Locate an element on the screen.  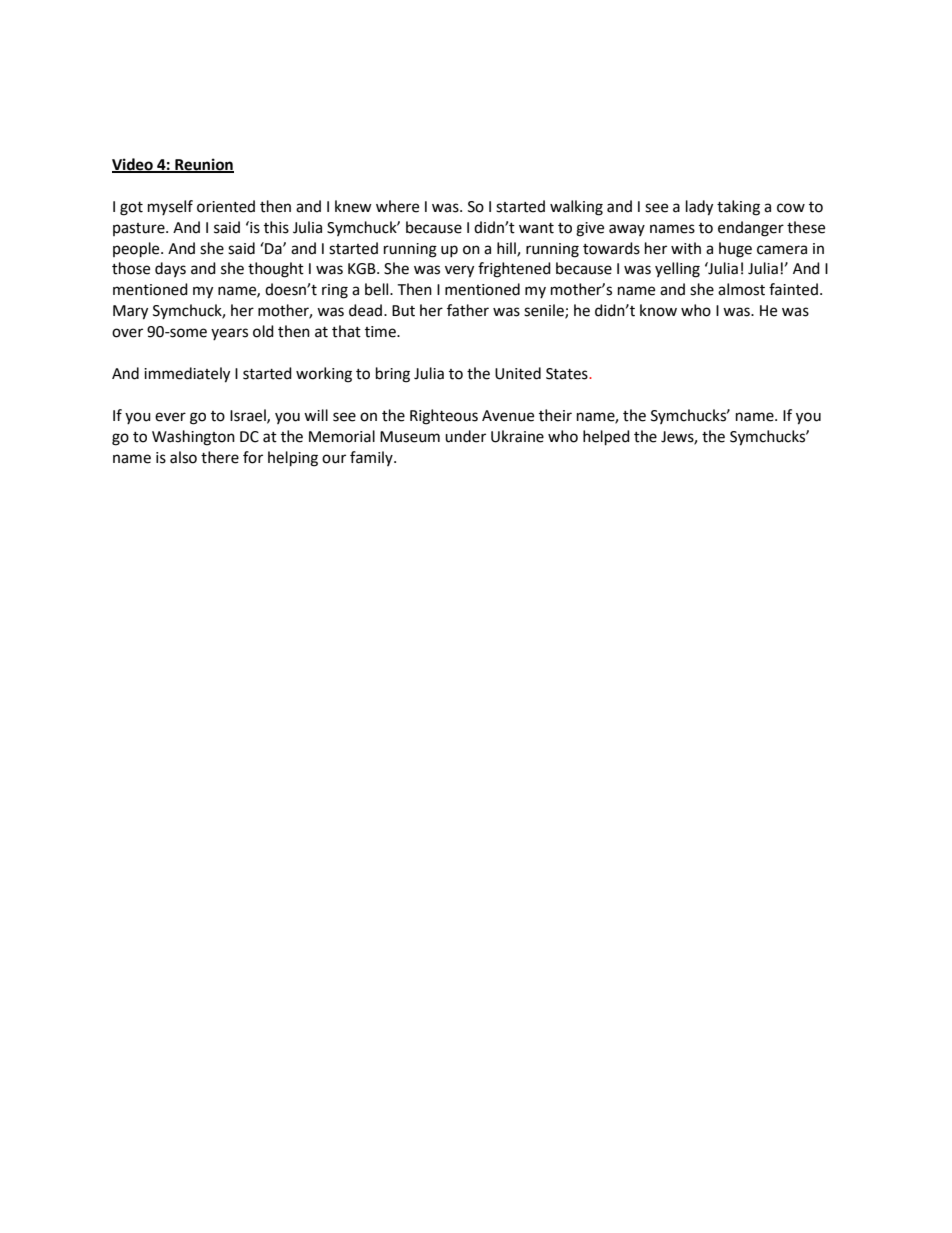
under is located at coordinates (465, 436).
